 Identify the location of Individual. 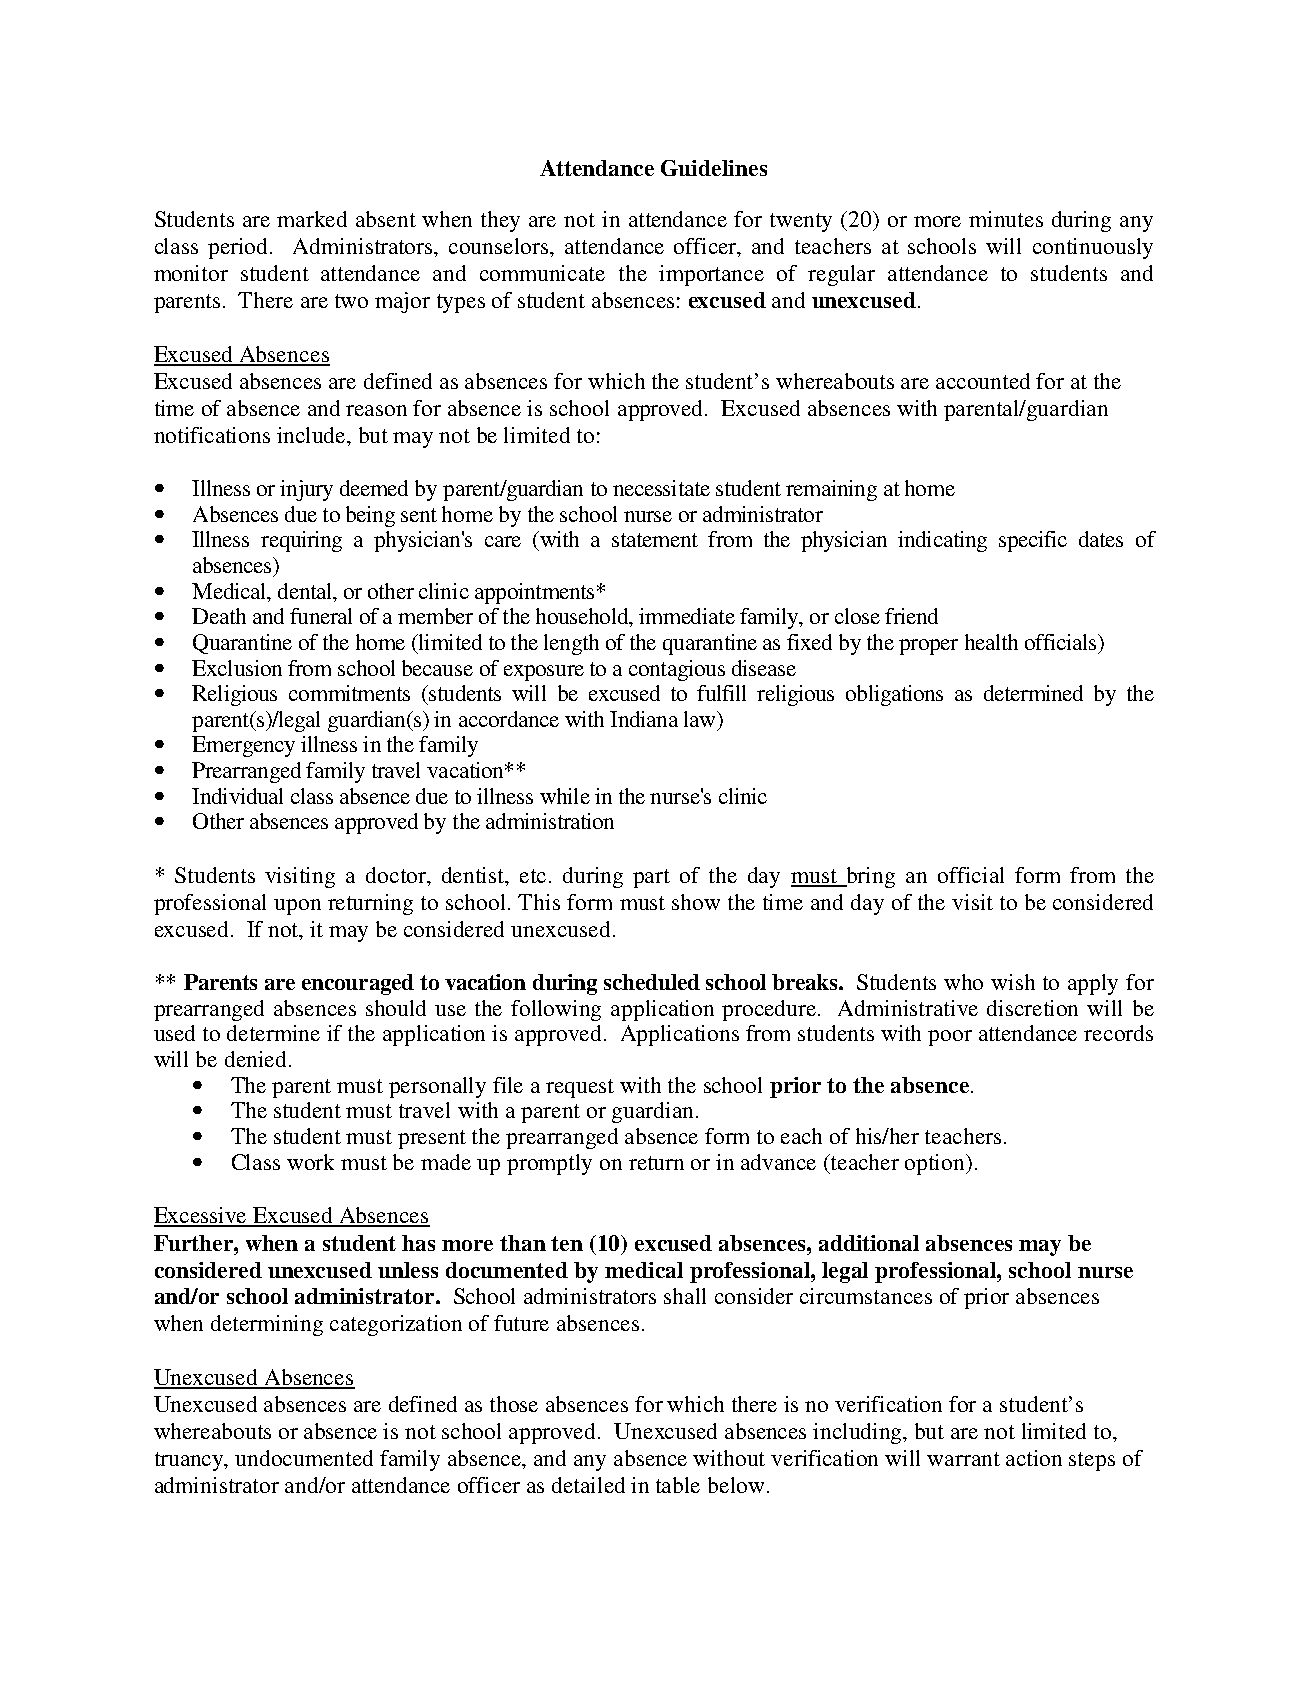
(237, 796).
